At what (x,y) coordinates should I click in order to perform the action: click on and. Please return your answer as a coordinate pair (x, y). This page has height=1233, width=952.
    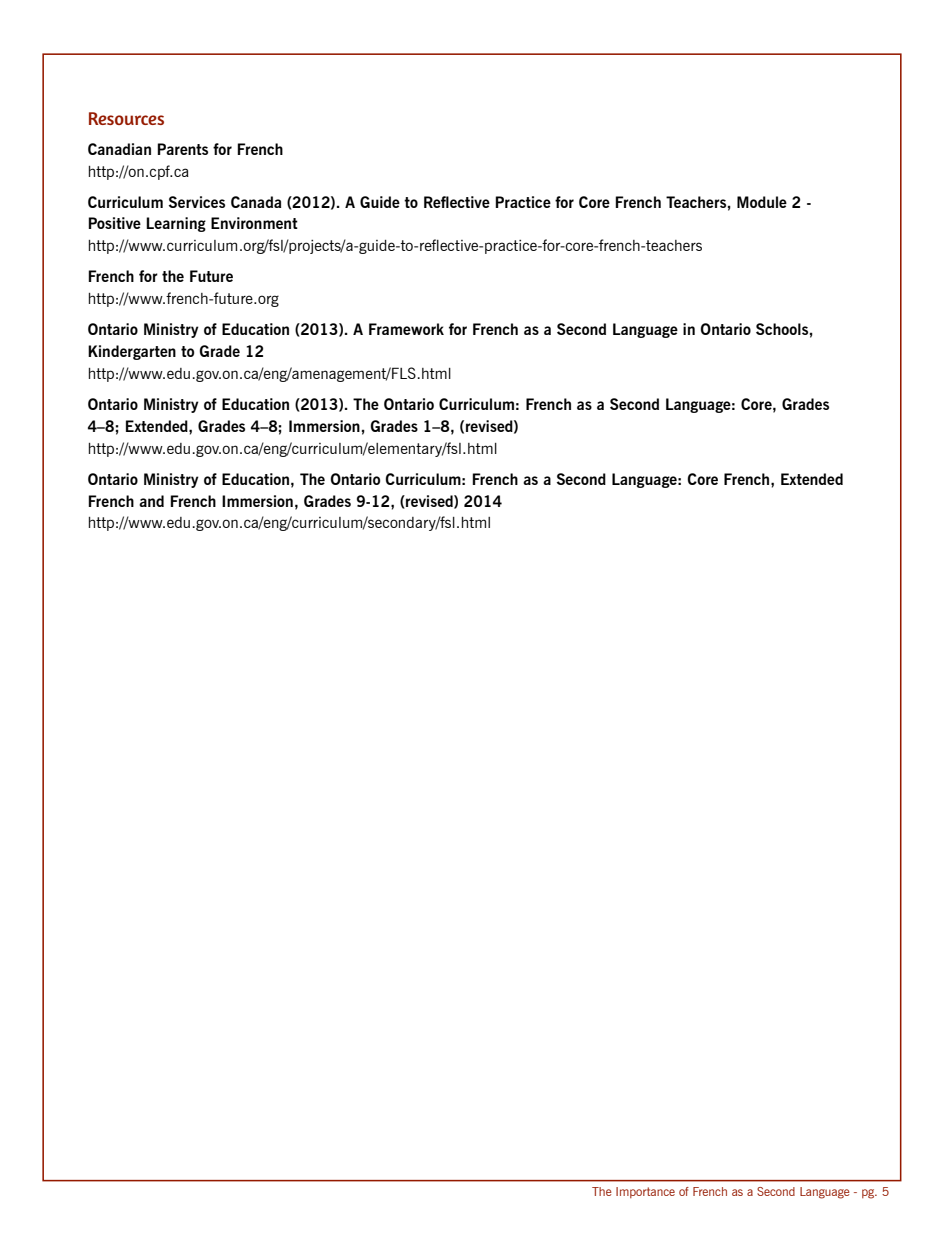
    Looking at the image, I should click on (151, 501).
